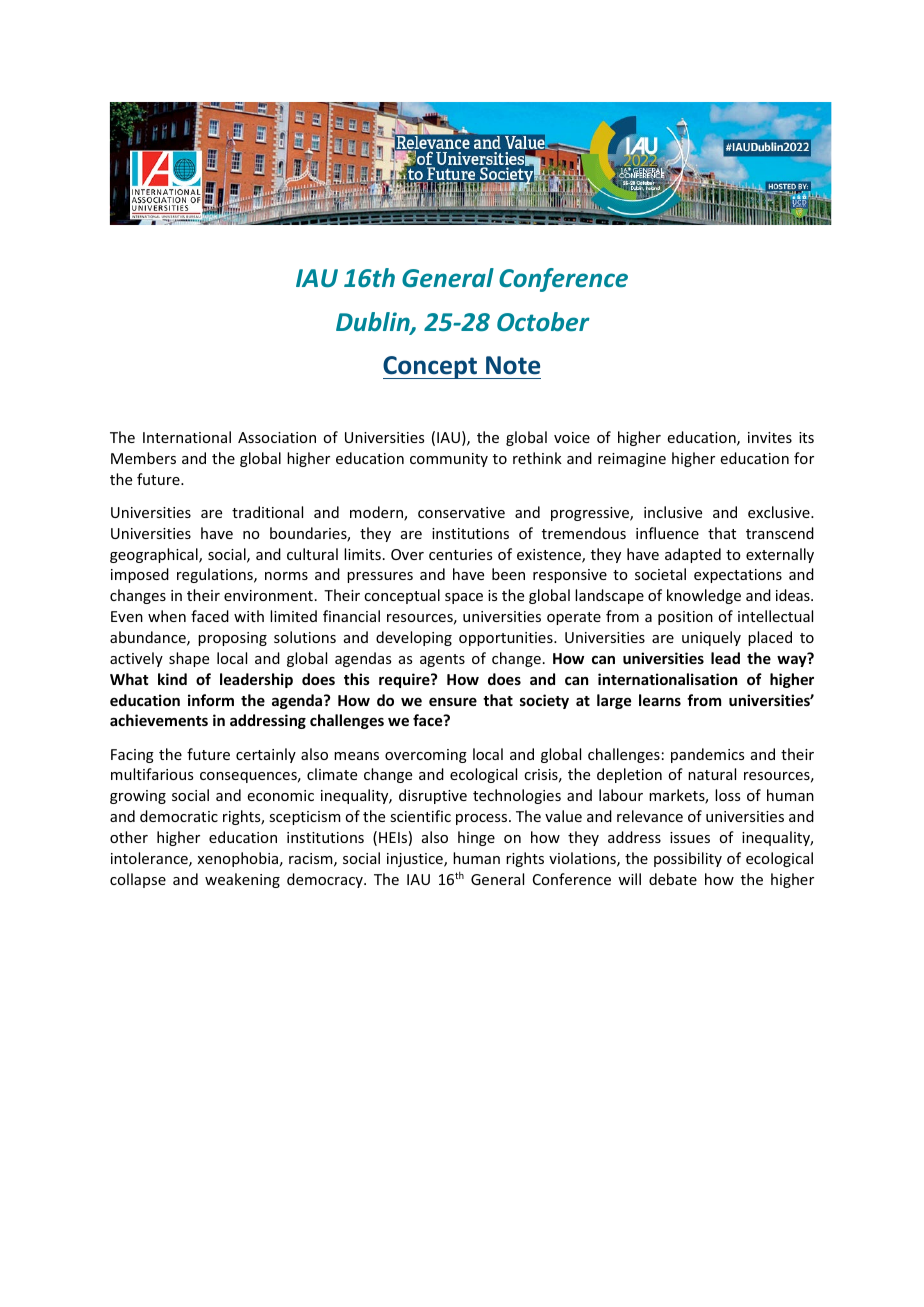  What do you see at coordinates (143, 458) in the page?
I see `Members` at bounding box center [143, 458].
